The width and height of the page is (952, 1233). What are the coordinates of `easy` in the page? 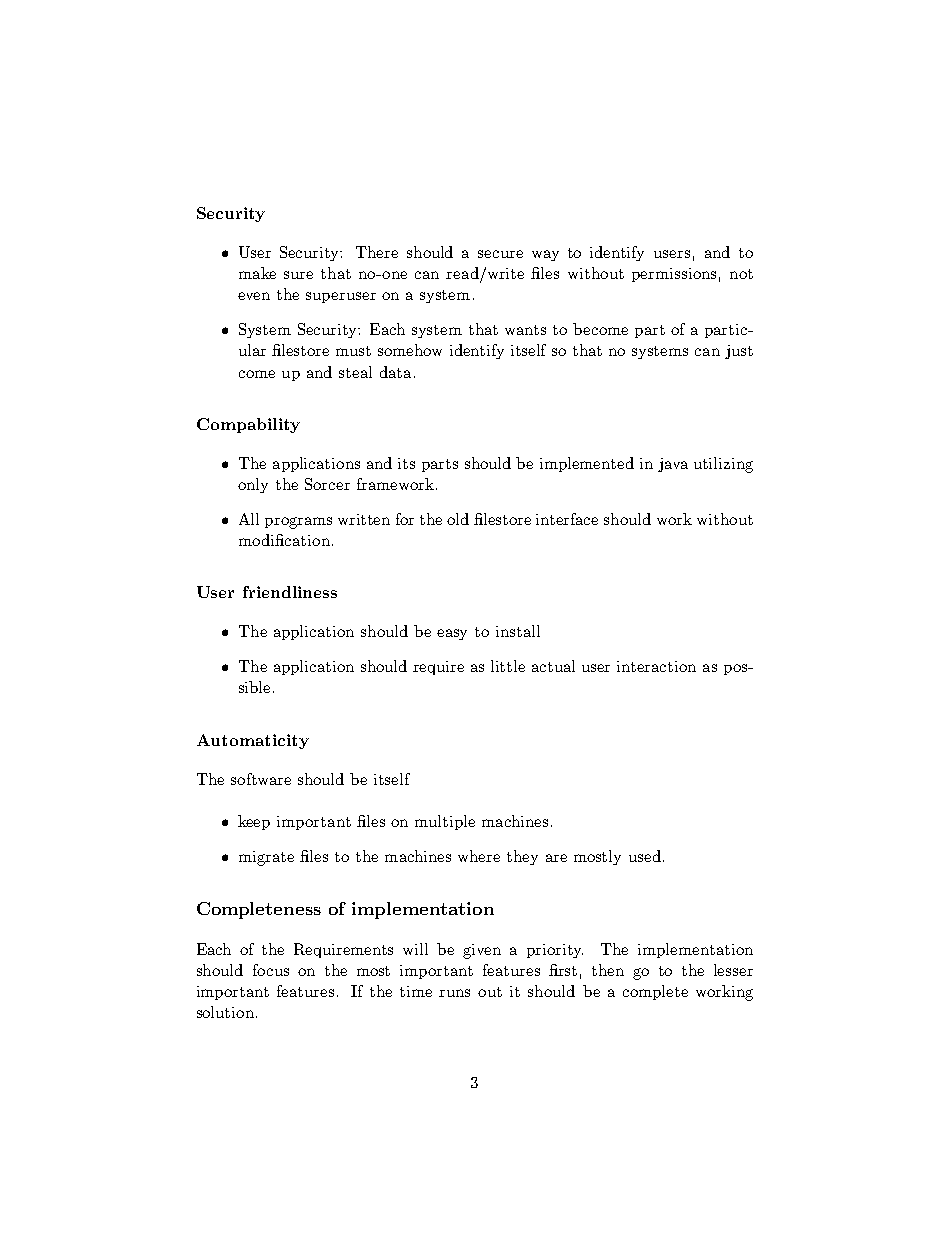 It's located at (452, 634).
